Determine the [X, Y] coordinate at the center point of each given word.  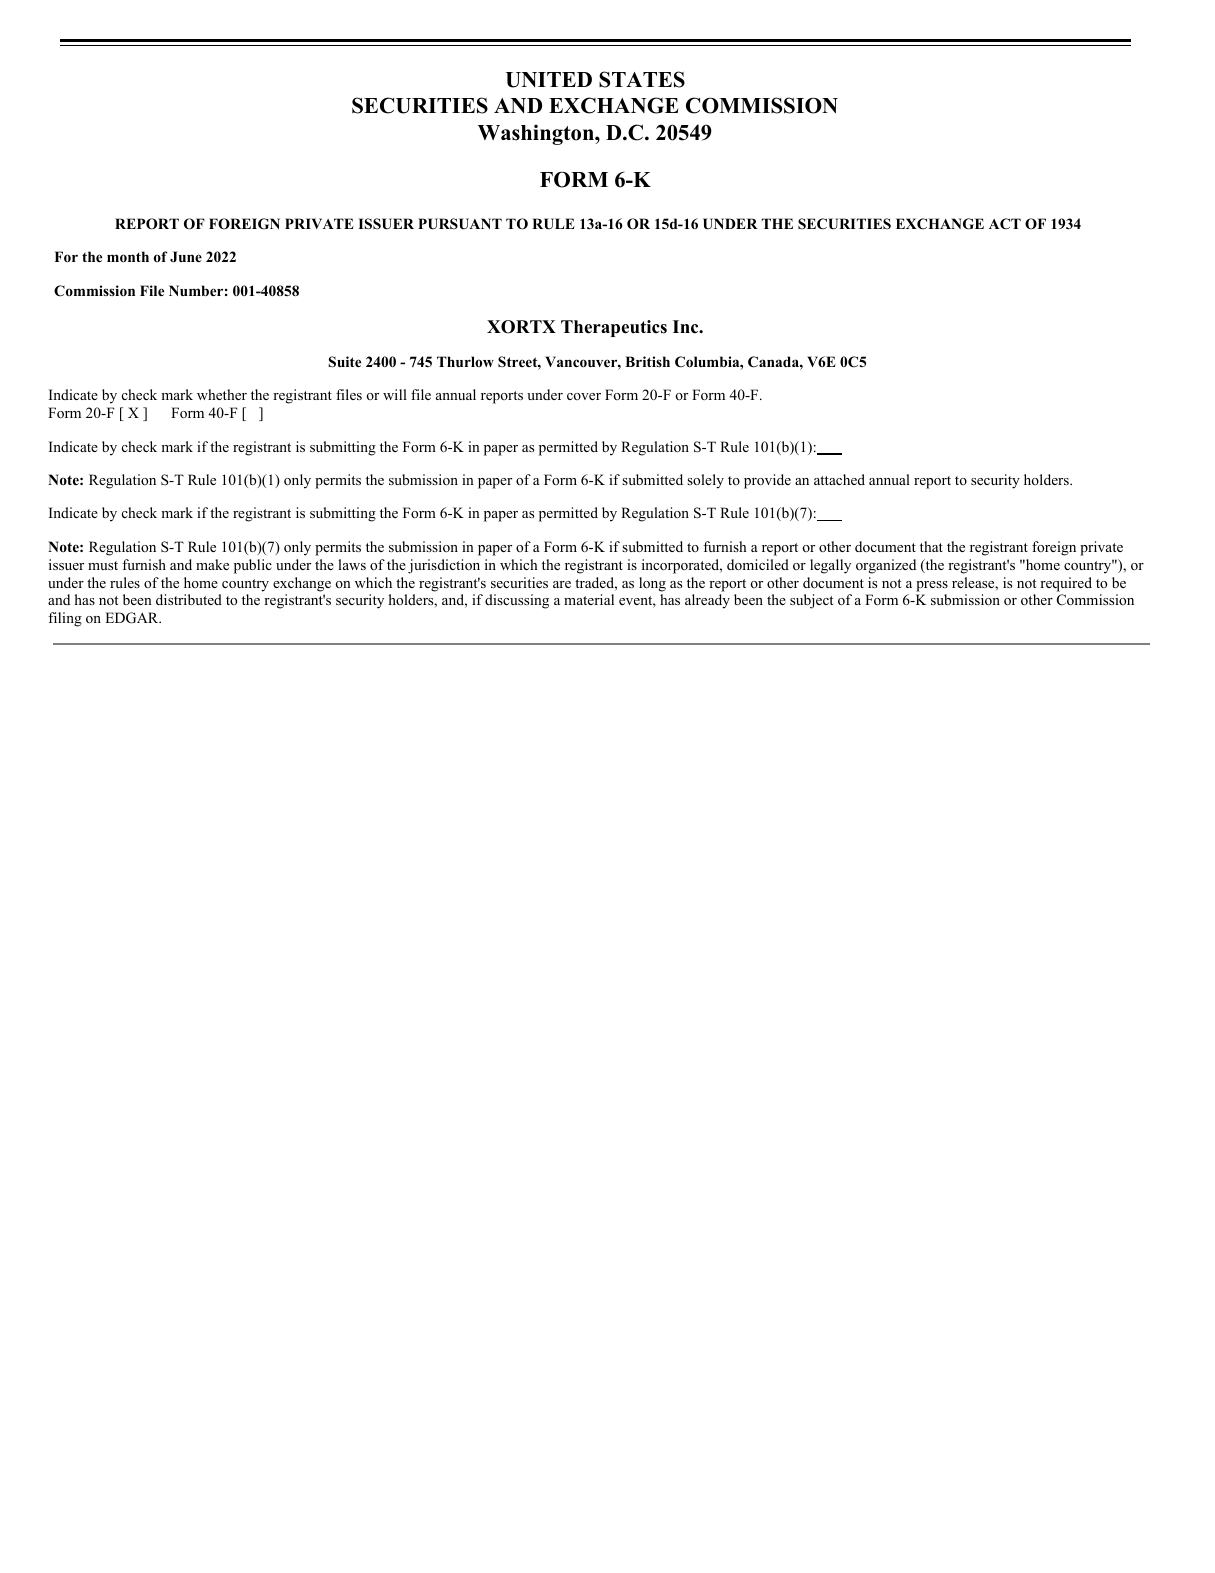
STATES [642, 79]
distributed [189, 599]
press [932, 586]
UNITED [548, 80]
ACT [1005, 223]
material [589, 599]
